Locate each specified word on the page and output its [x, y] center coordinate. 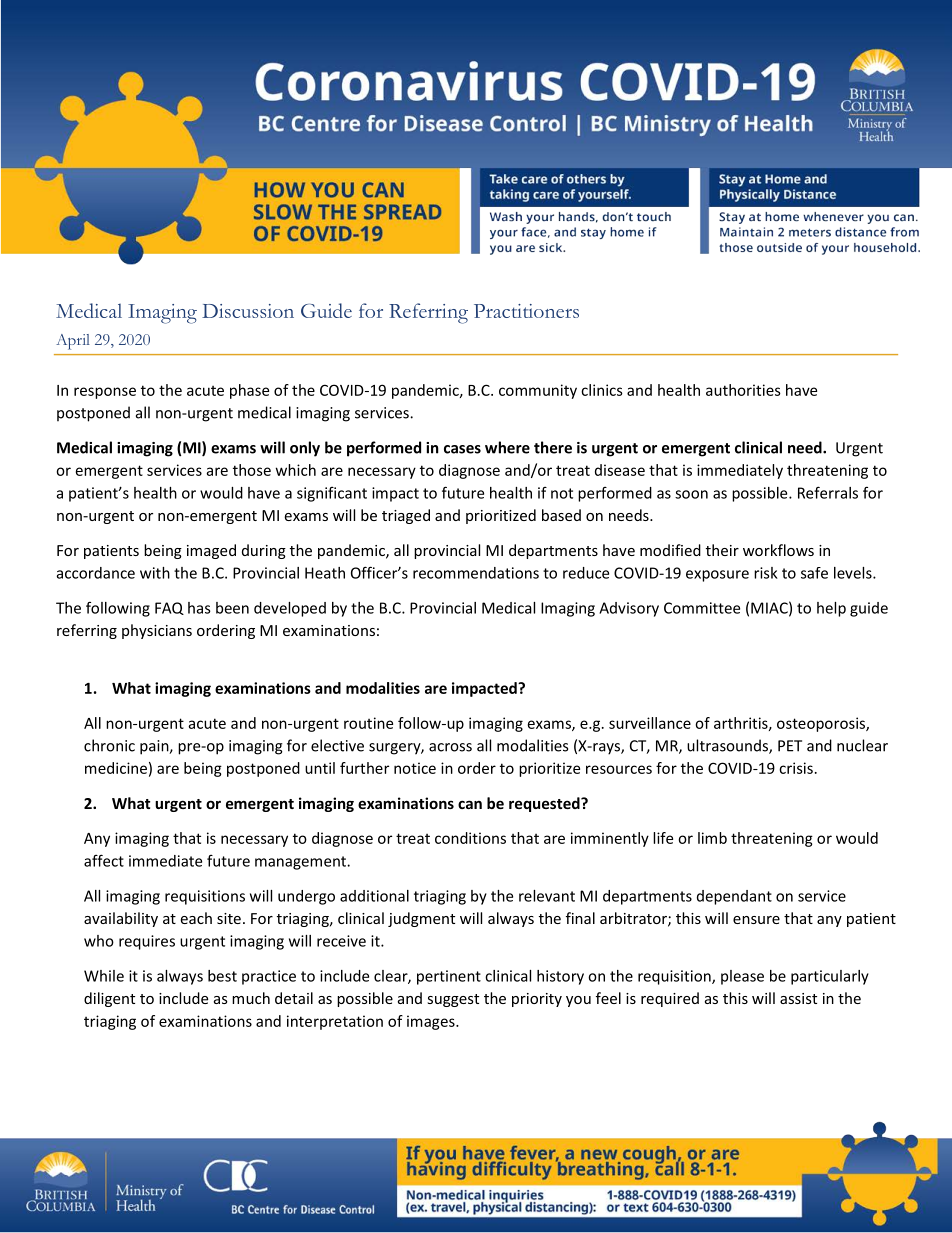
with [155, 573]
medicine [116, 768]
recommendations [476, 573]
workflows [778, 550]
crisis [796, 768]
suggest [453, 1000]
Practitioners [526, 311]
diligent [109, 999]
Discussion [248, 311]
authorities [743, 390]
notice [415, 768]
